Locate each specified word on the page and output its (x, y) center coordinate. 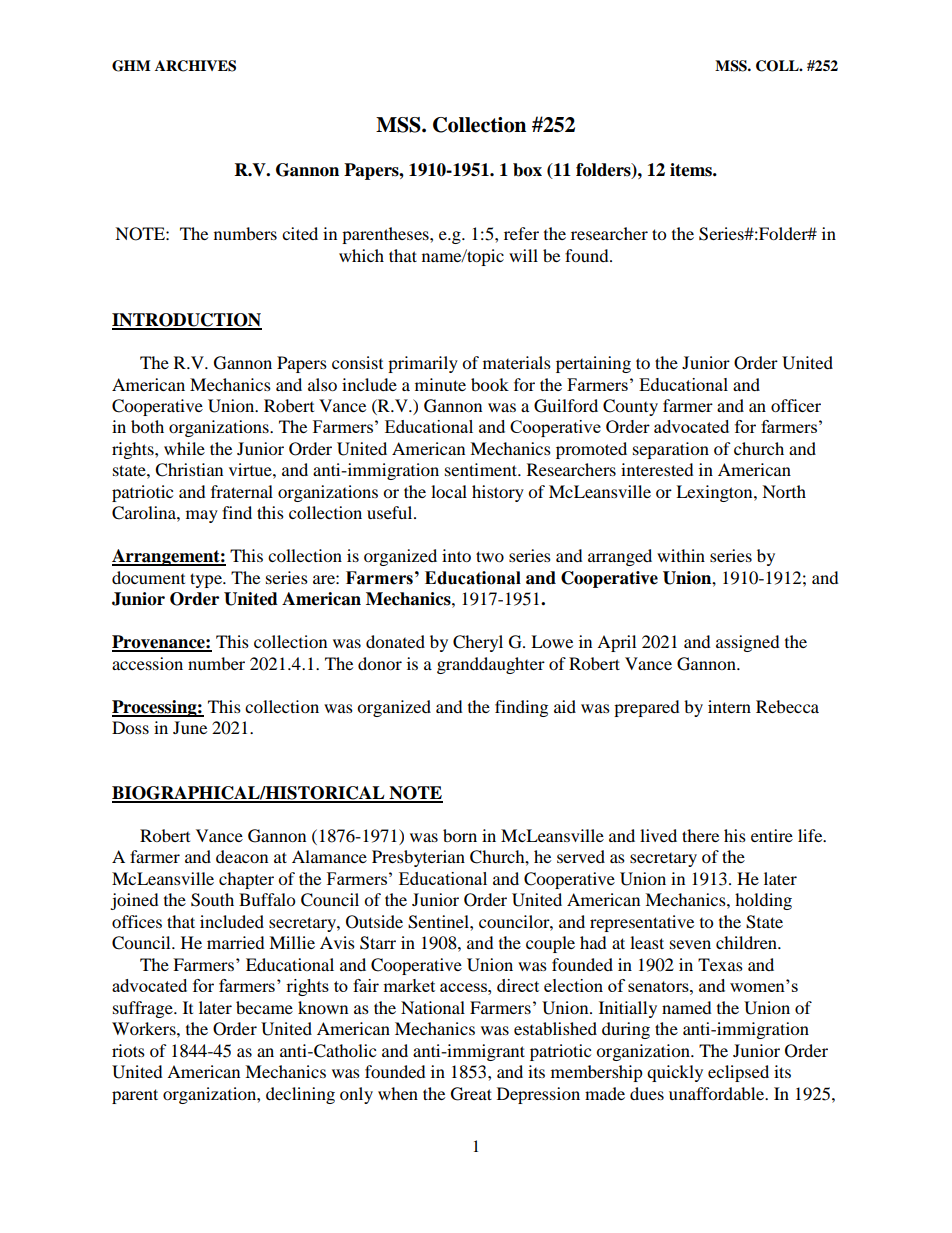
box (527, 170)
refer (521, 233)
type (207, 580)
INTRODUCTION (187, 321)
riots (128, 1050)
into (456, 555)
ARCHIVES (195, 66)
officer (796, 405)
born (460, 835)
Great (471, 1094)
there (700, 835)
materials (517, 362)
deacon (242, 856)
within (681, 555)
